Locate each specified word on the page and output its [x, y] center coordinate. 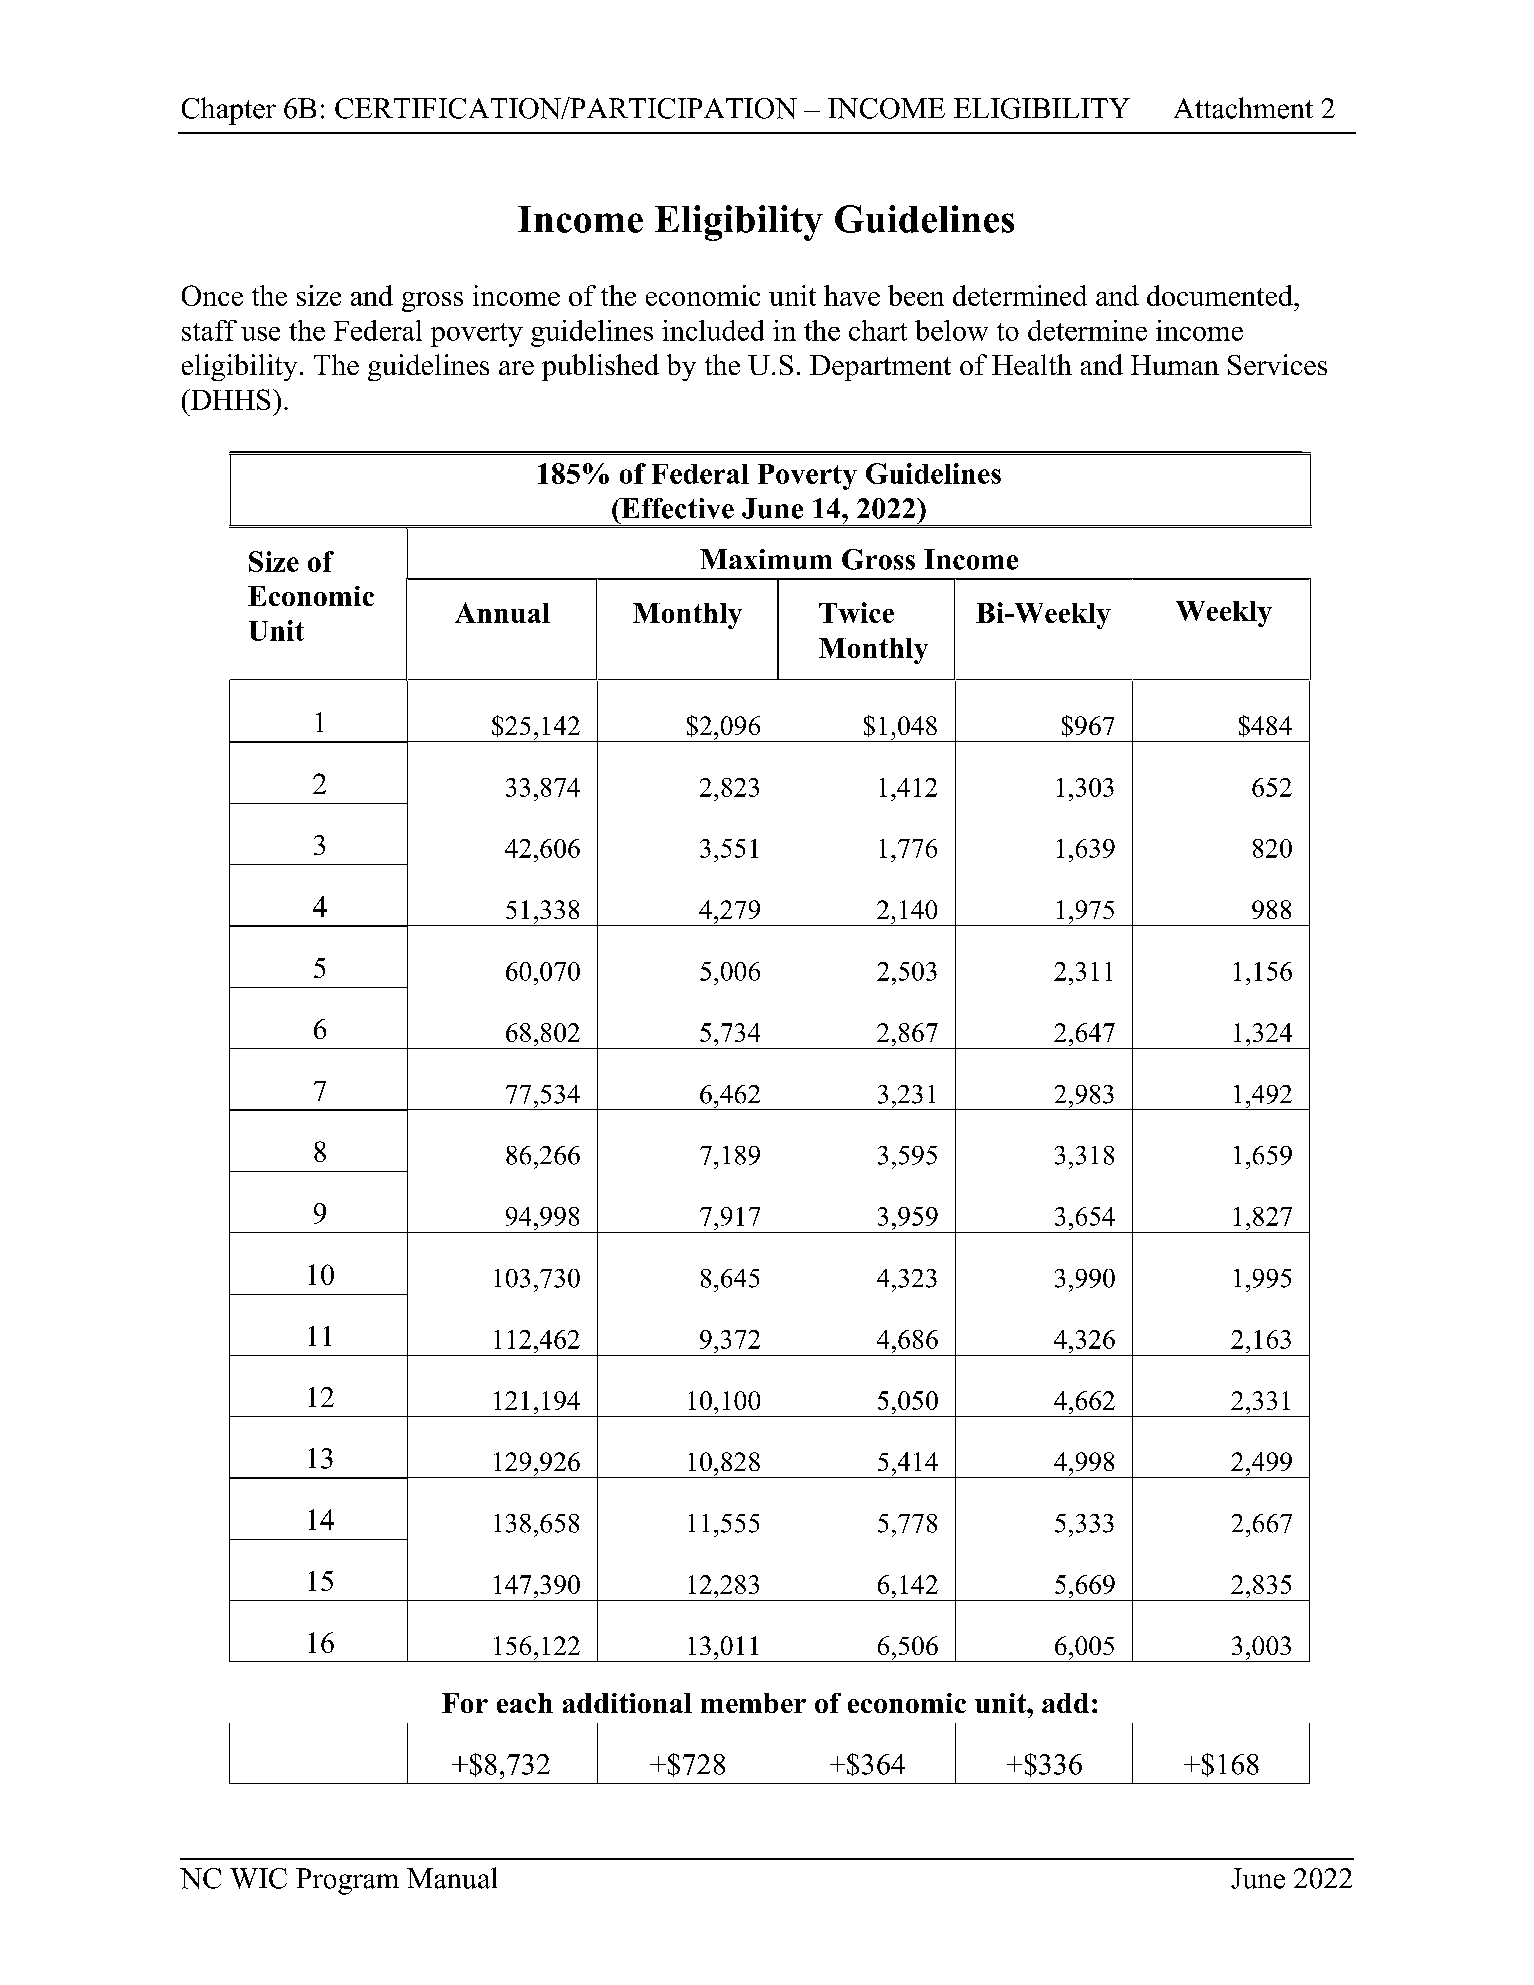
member [753, 1703]
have [852, 295]
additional [627, 1703]
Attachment [1243, 108]
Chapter [229, 111]
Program [347, 1881]
